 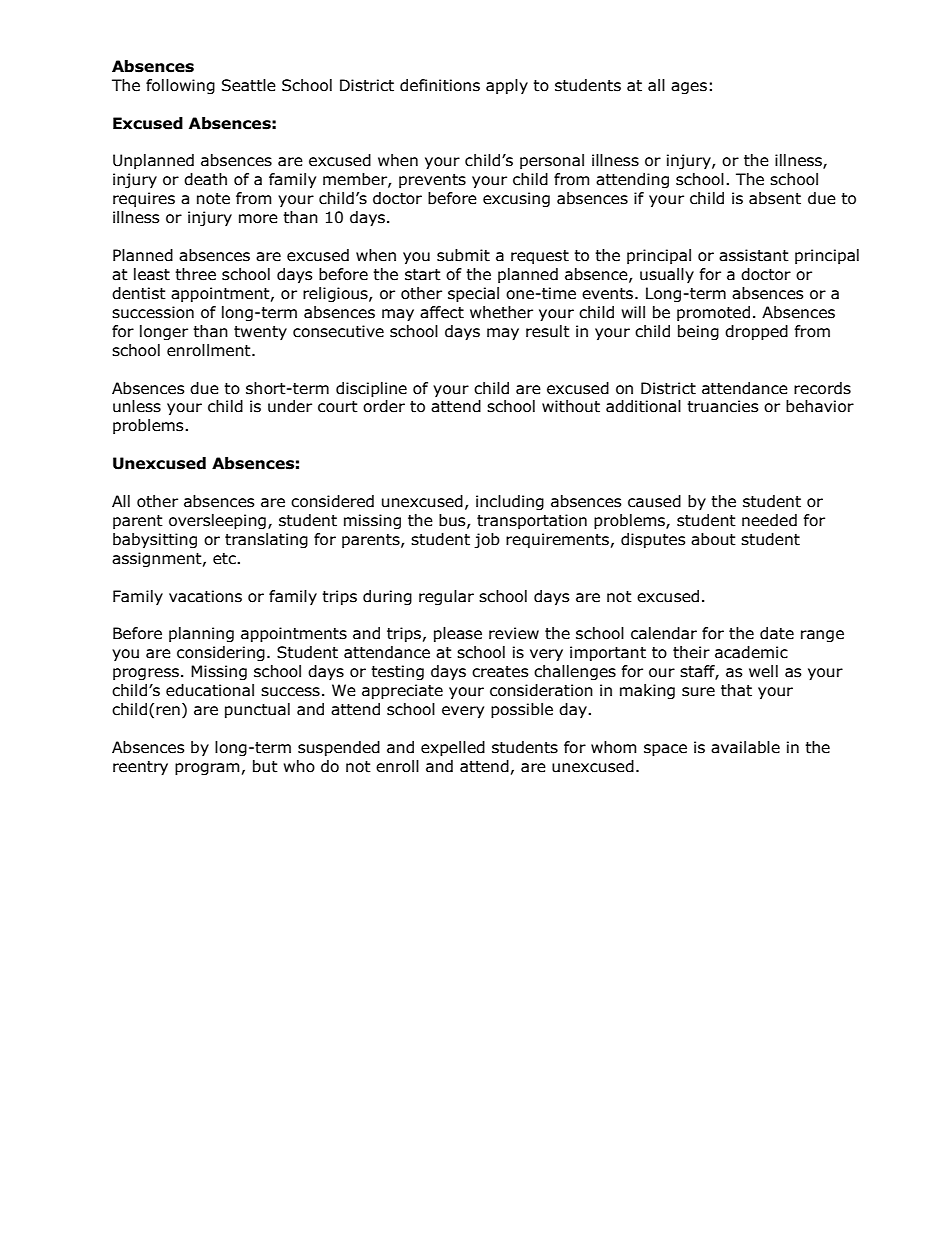 I want to click on assistant, so click(x=754, y=255).
